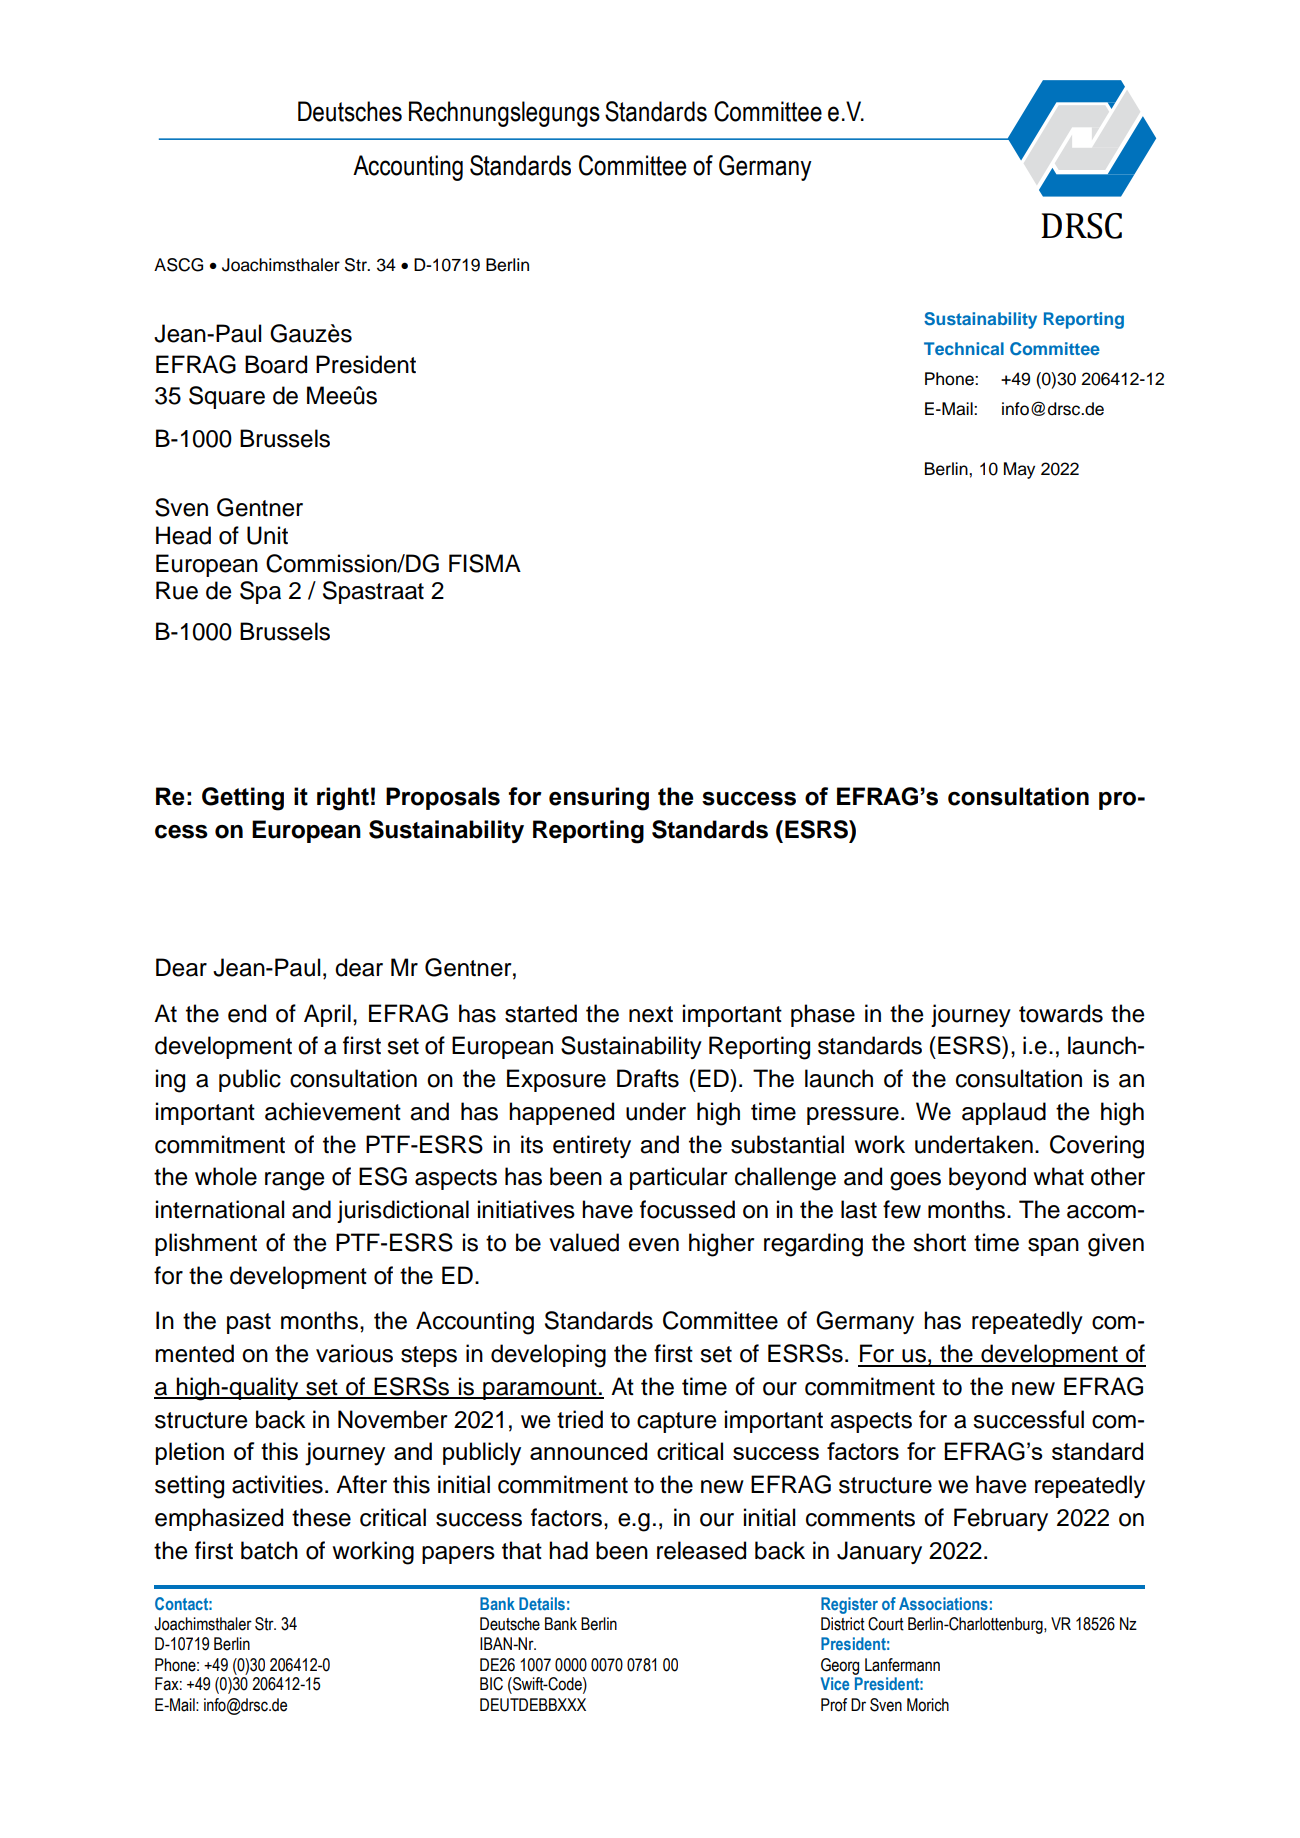 The image size is (1300, 1838). Describe the element at coordinates (1061, 1013) in the screenshot. I see `towards` at that location.
